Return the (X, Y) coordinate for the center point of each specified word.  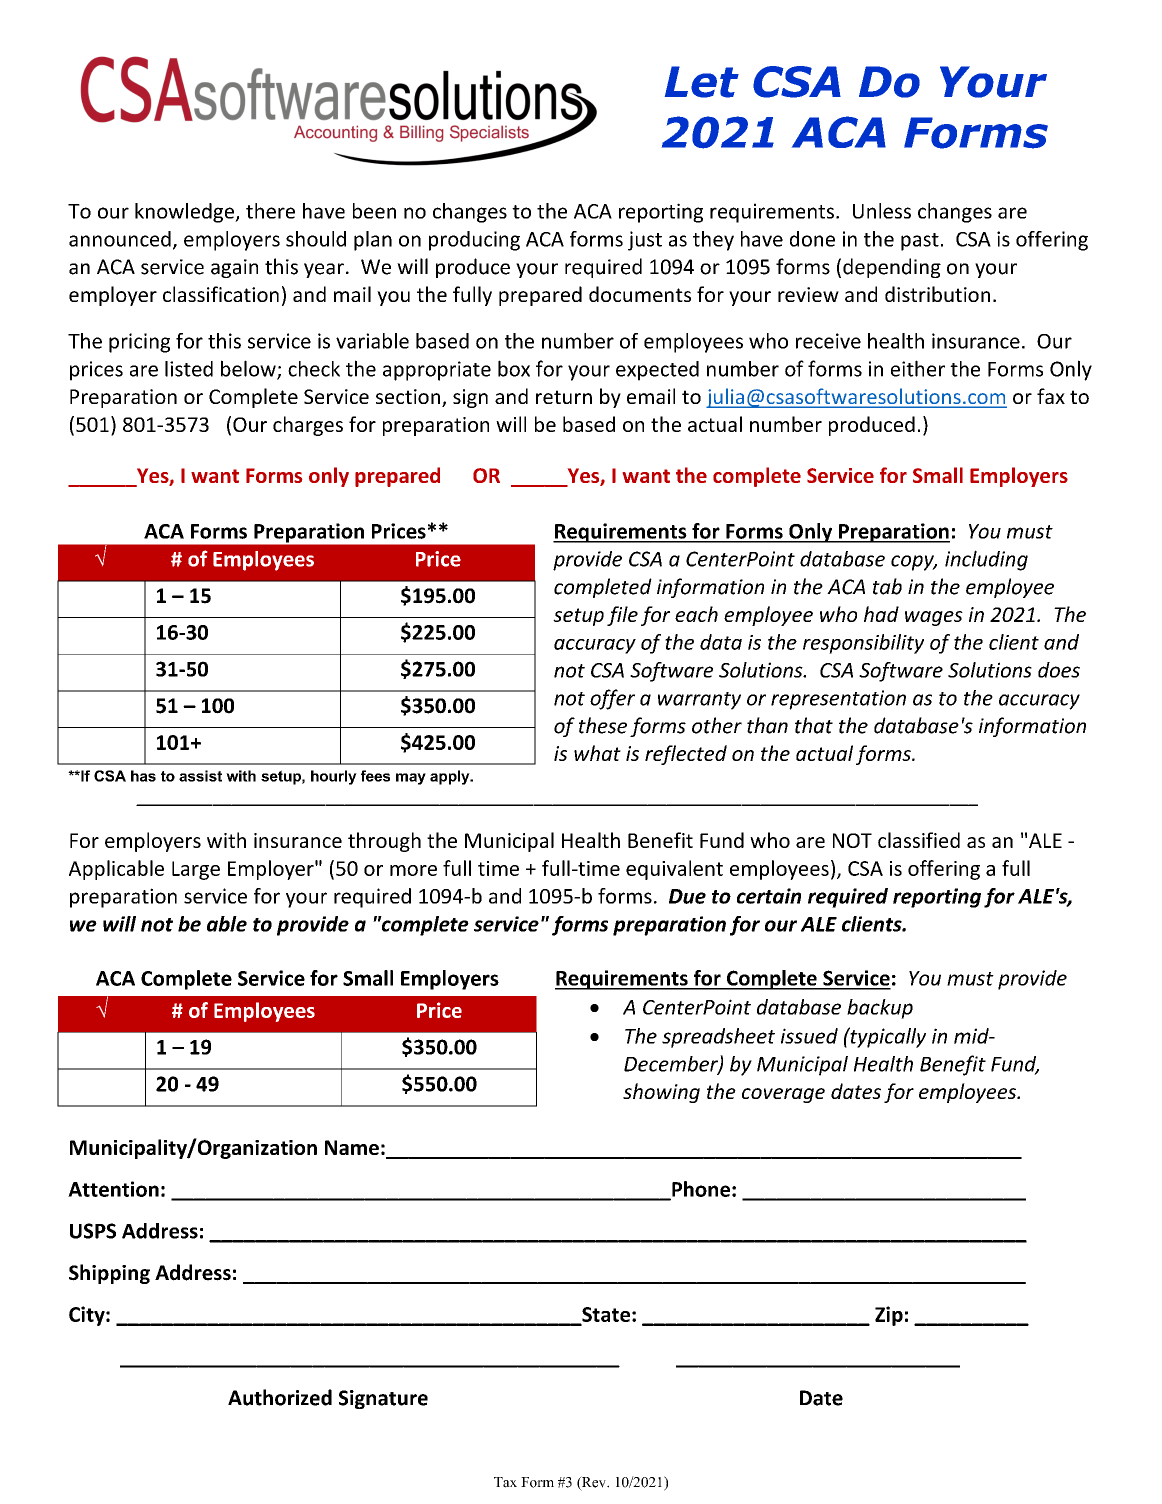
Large (196, 870)
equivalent (674, 870)
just (645, 241)
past (920, 242)
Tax (505, 1482)
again (234, 268)
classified (919, 840)
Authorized (280, 1397)
